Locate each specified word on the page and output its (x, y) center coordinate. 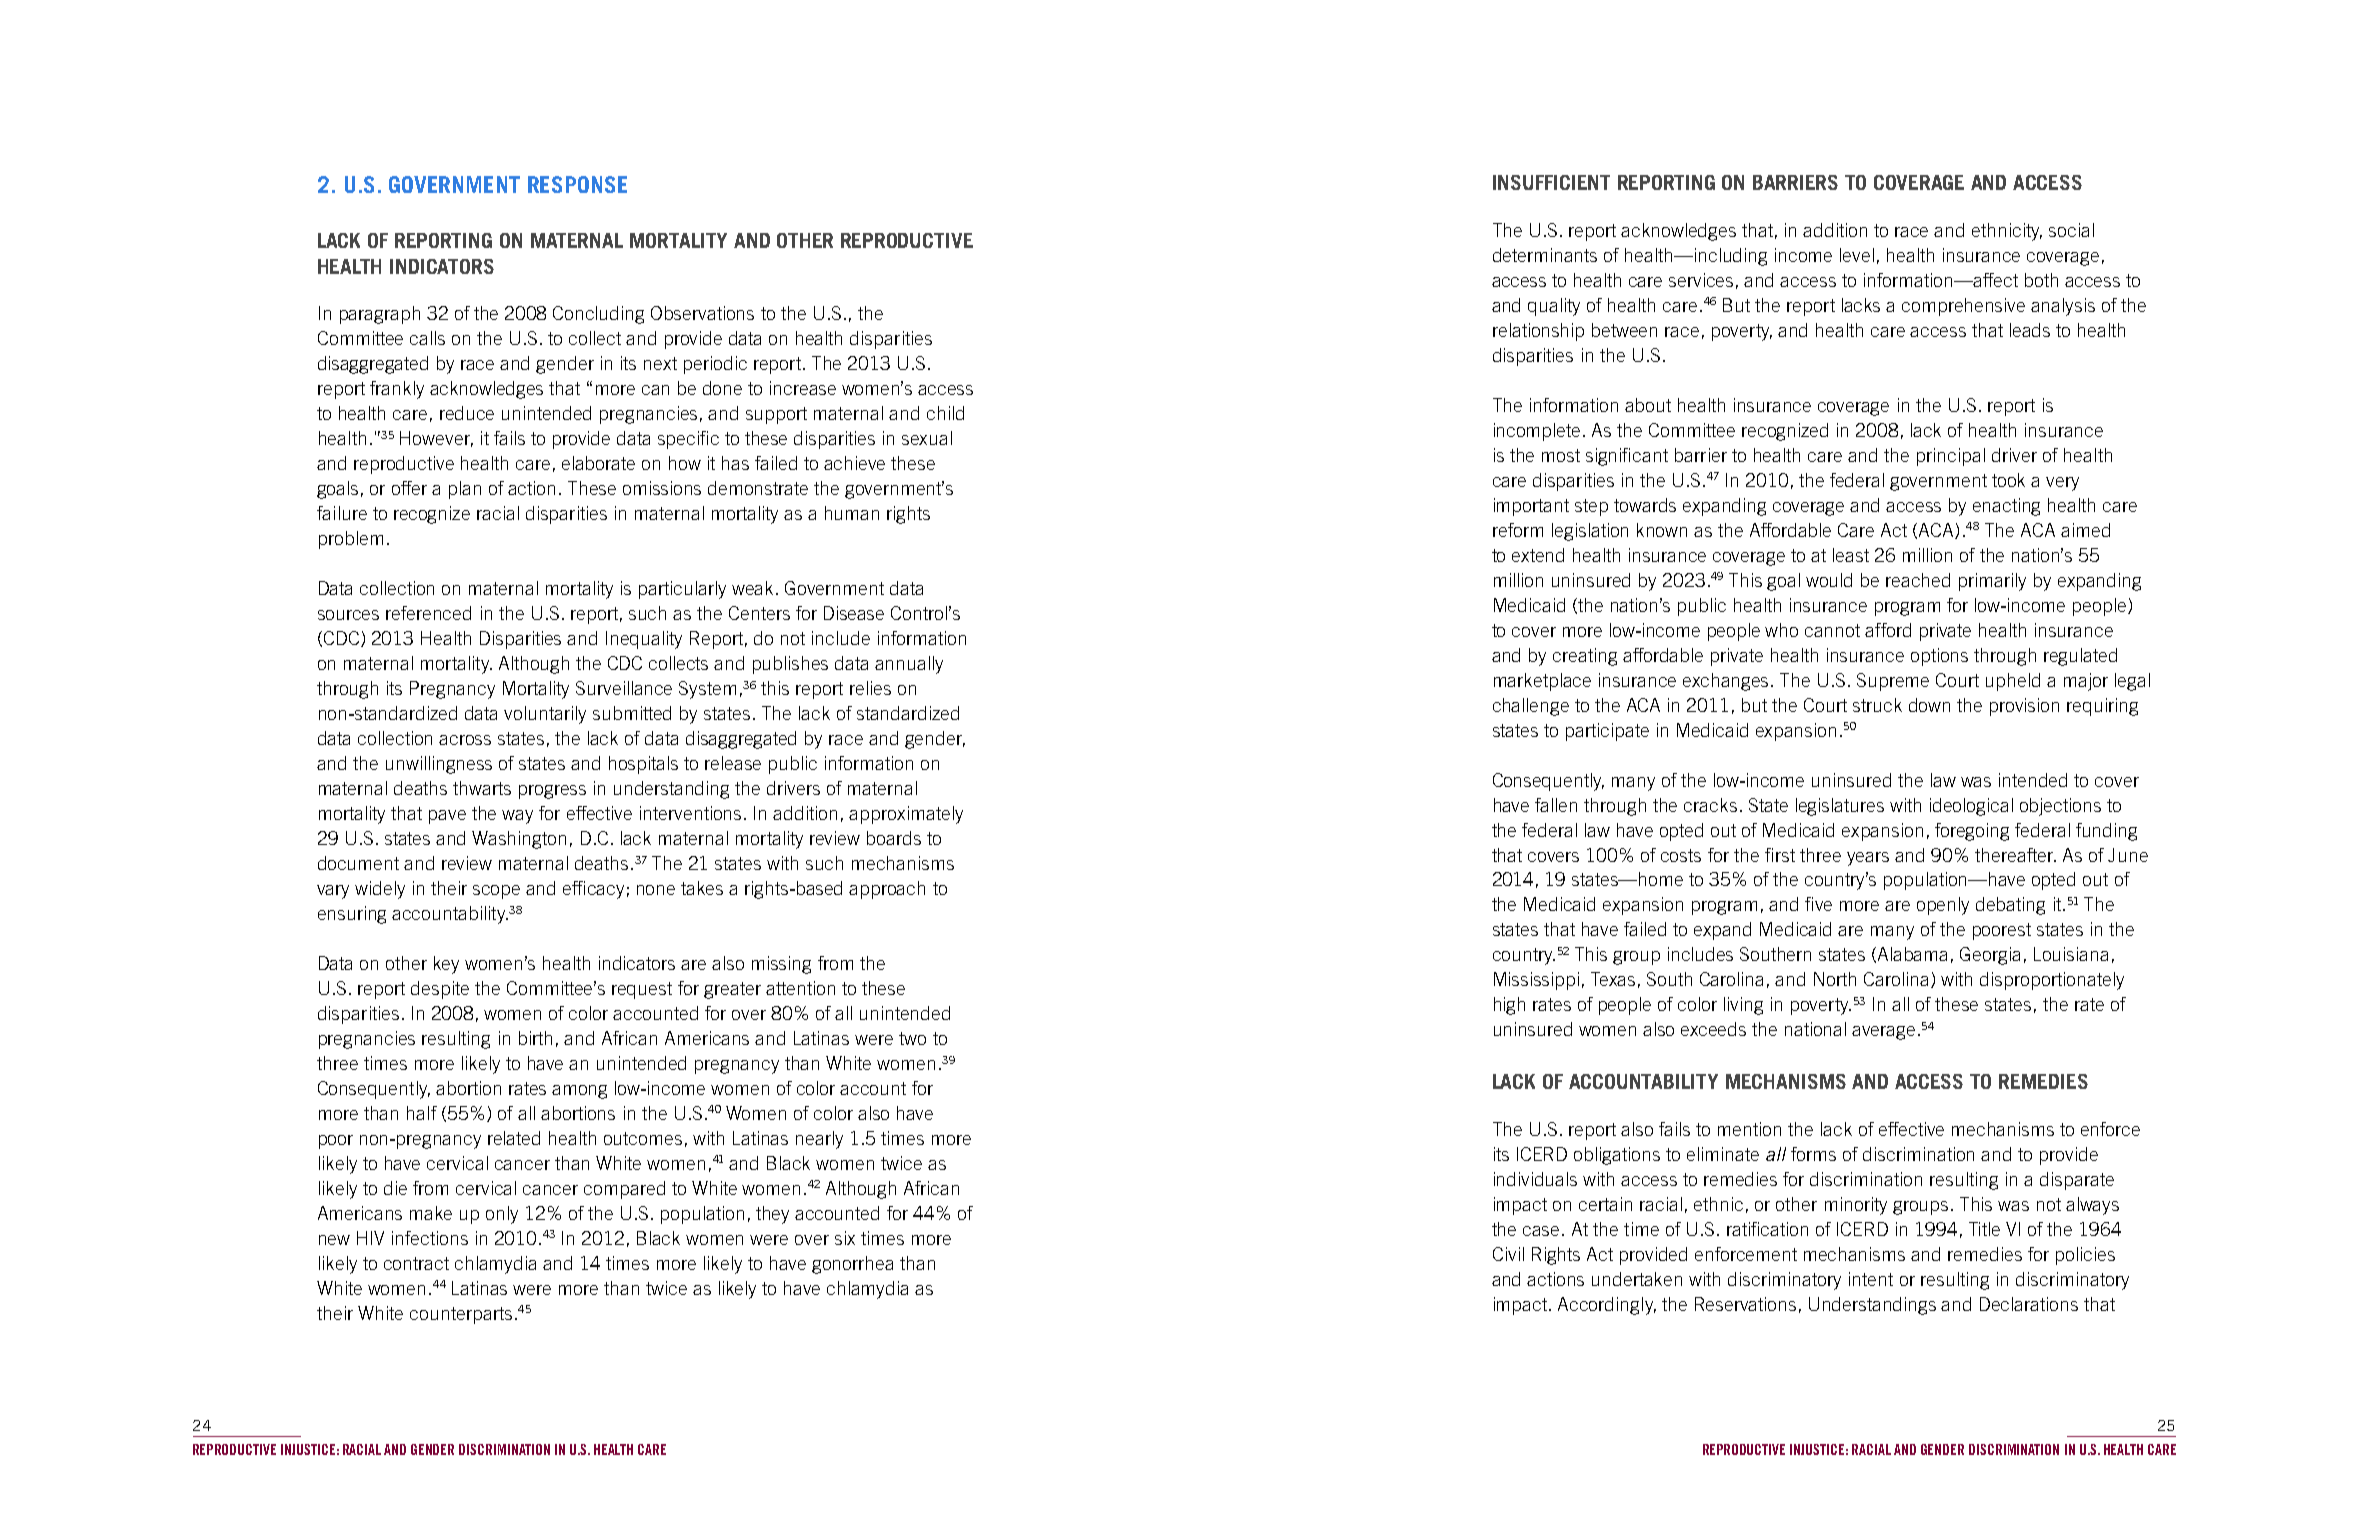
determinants (1545, 255)
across (465, 740)
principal (1951, 457)
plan (465, 490)
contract (416, 1263)
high (1509, 1006)
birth (535, 1038)
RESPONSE (577, 184)
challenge (1531, 707)
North (1835, 979)
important (1531, 507)
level (1857, 255)
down (1929, 705)
